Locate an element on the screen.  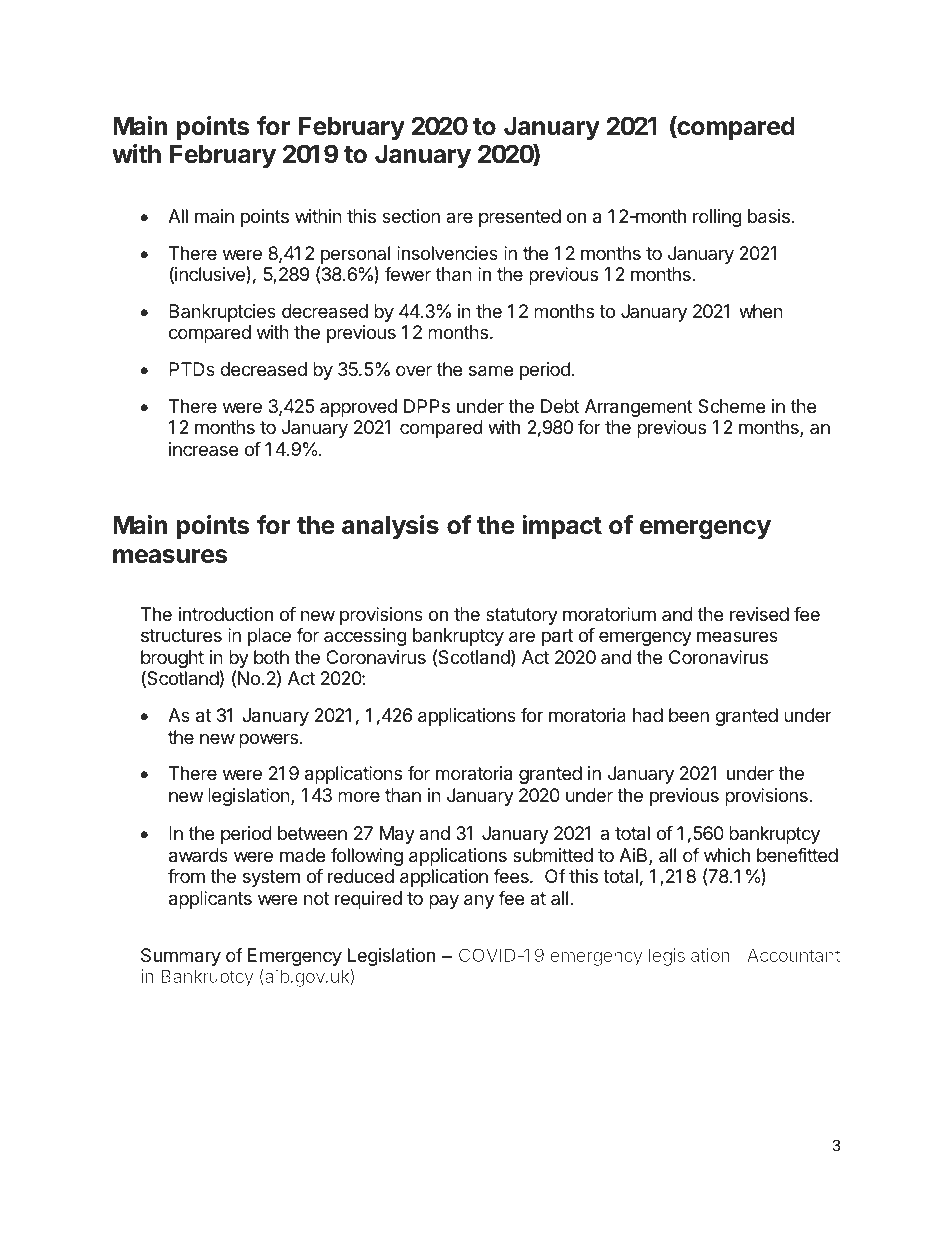
presented is located at coordinates (520, 218).
